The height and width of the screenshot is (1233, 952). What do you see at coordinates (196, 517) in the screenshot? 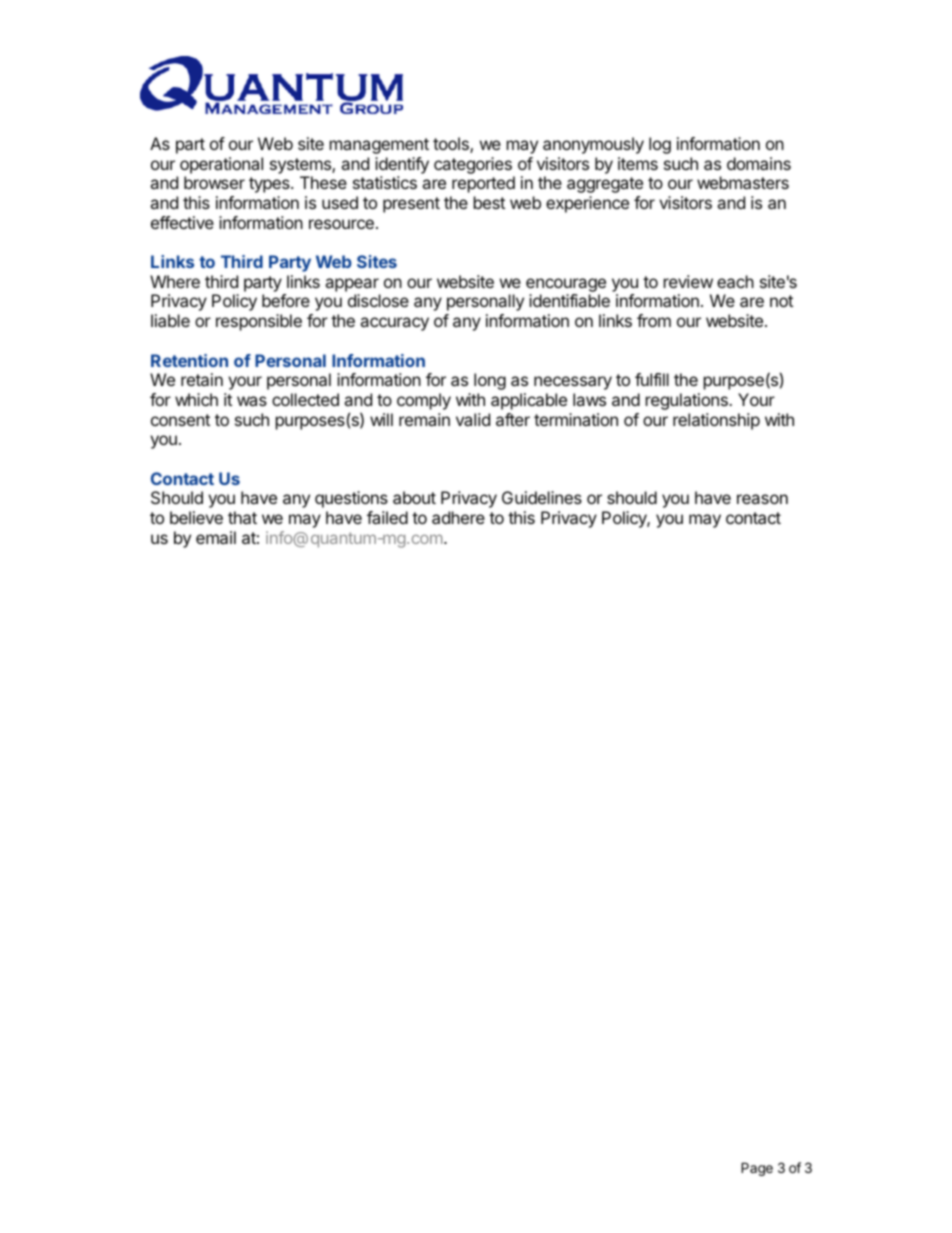
I see `believe` at bounding box center [196, 517].
